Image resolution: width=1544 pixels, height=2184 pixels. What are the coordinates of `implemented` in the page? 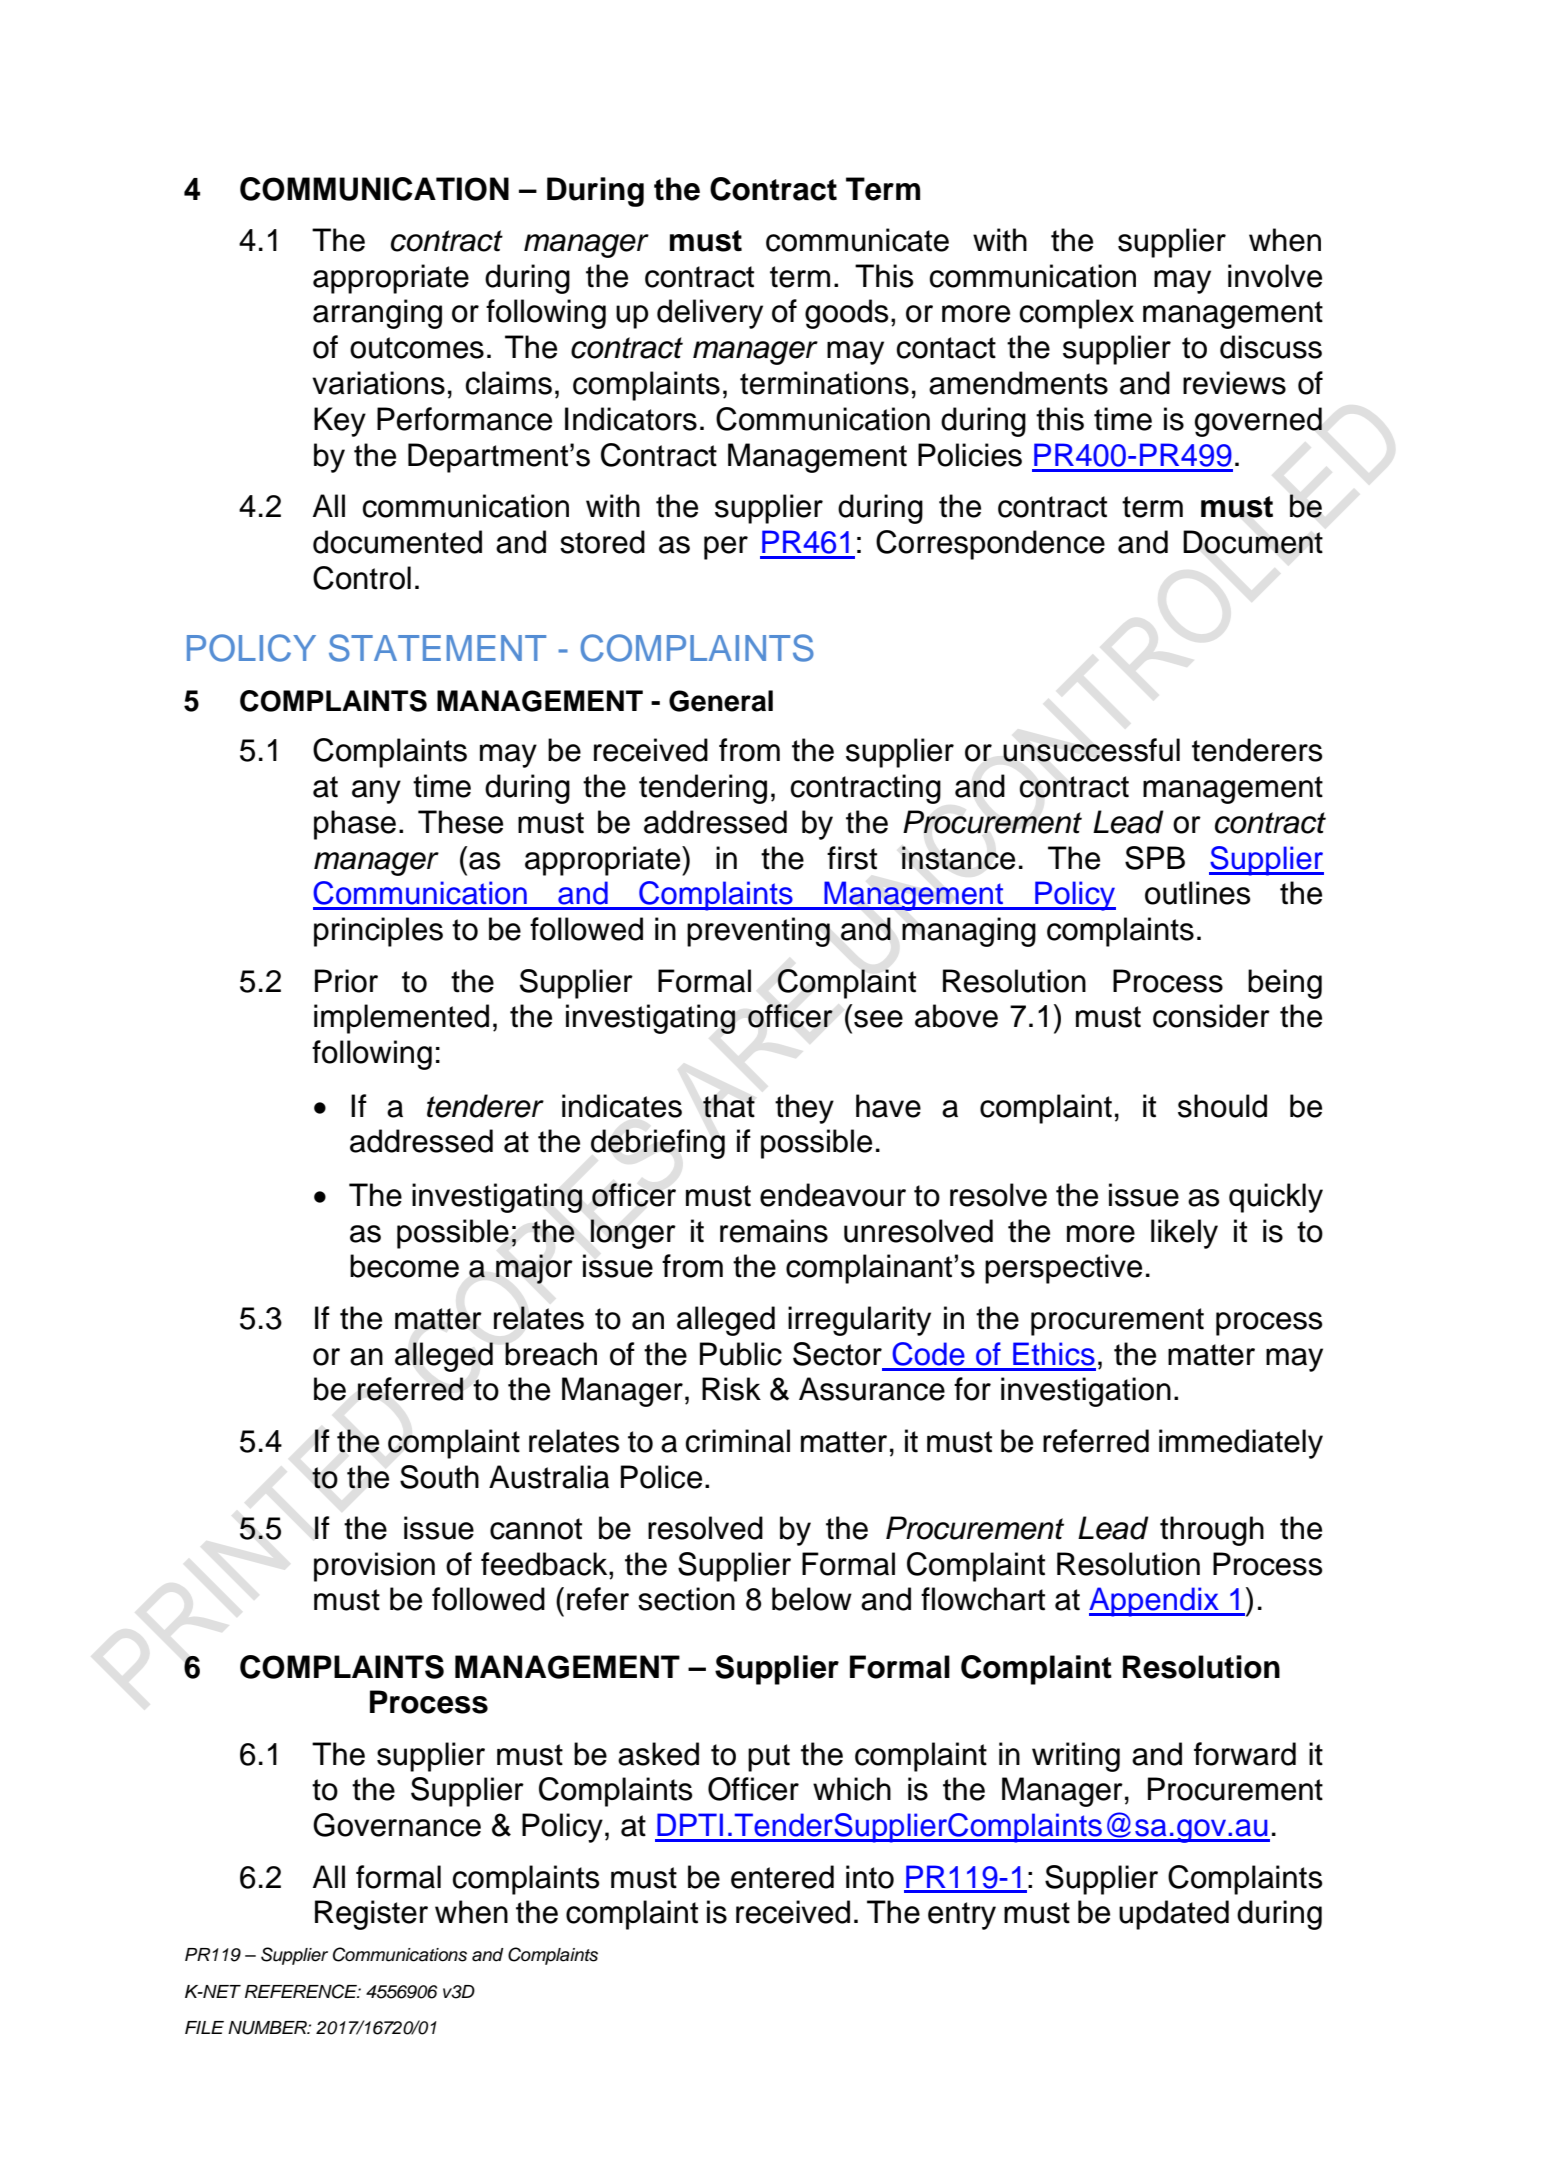 It's located at (401, 1019).
